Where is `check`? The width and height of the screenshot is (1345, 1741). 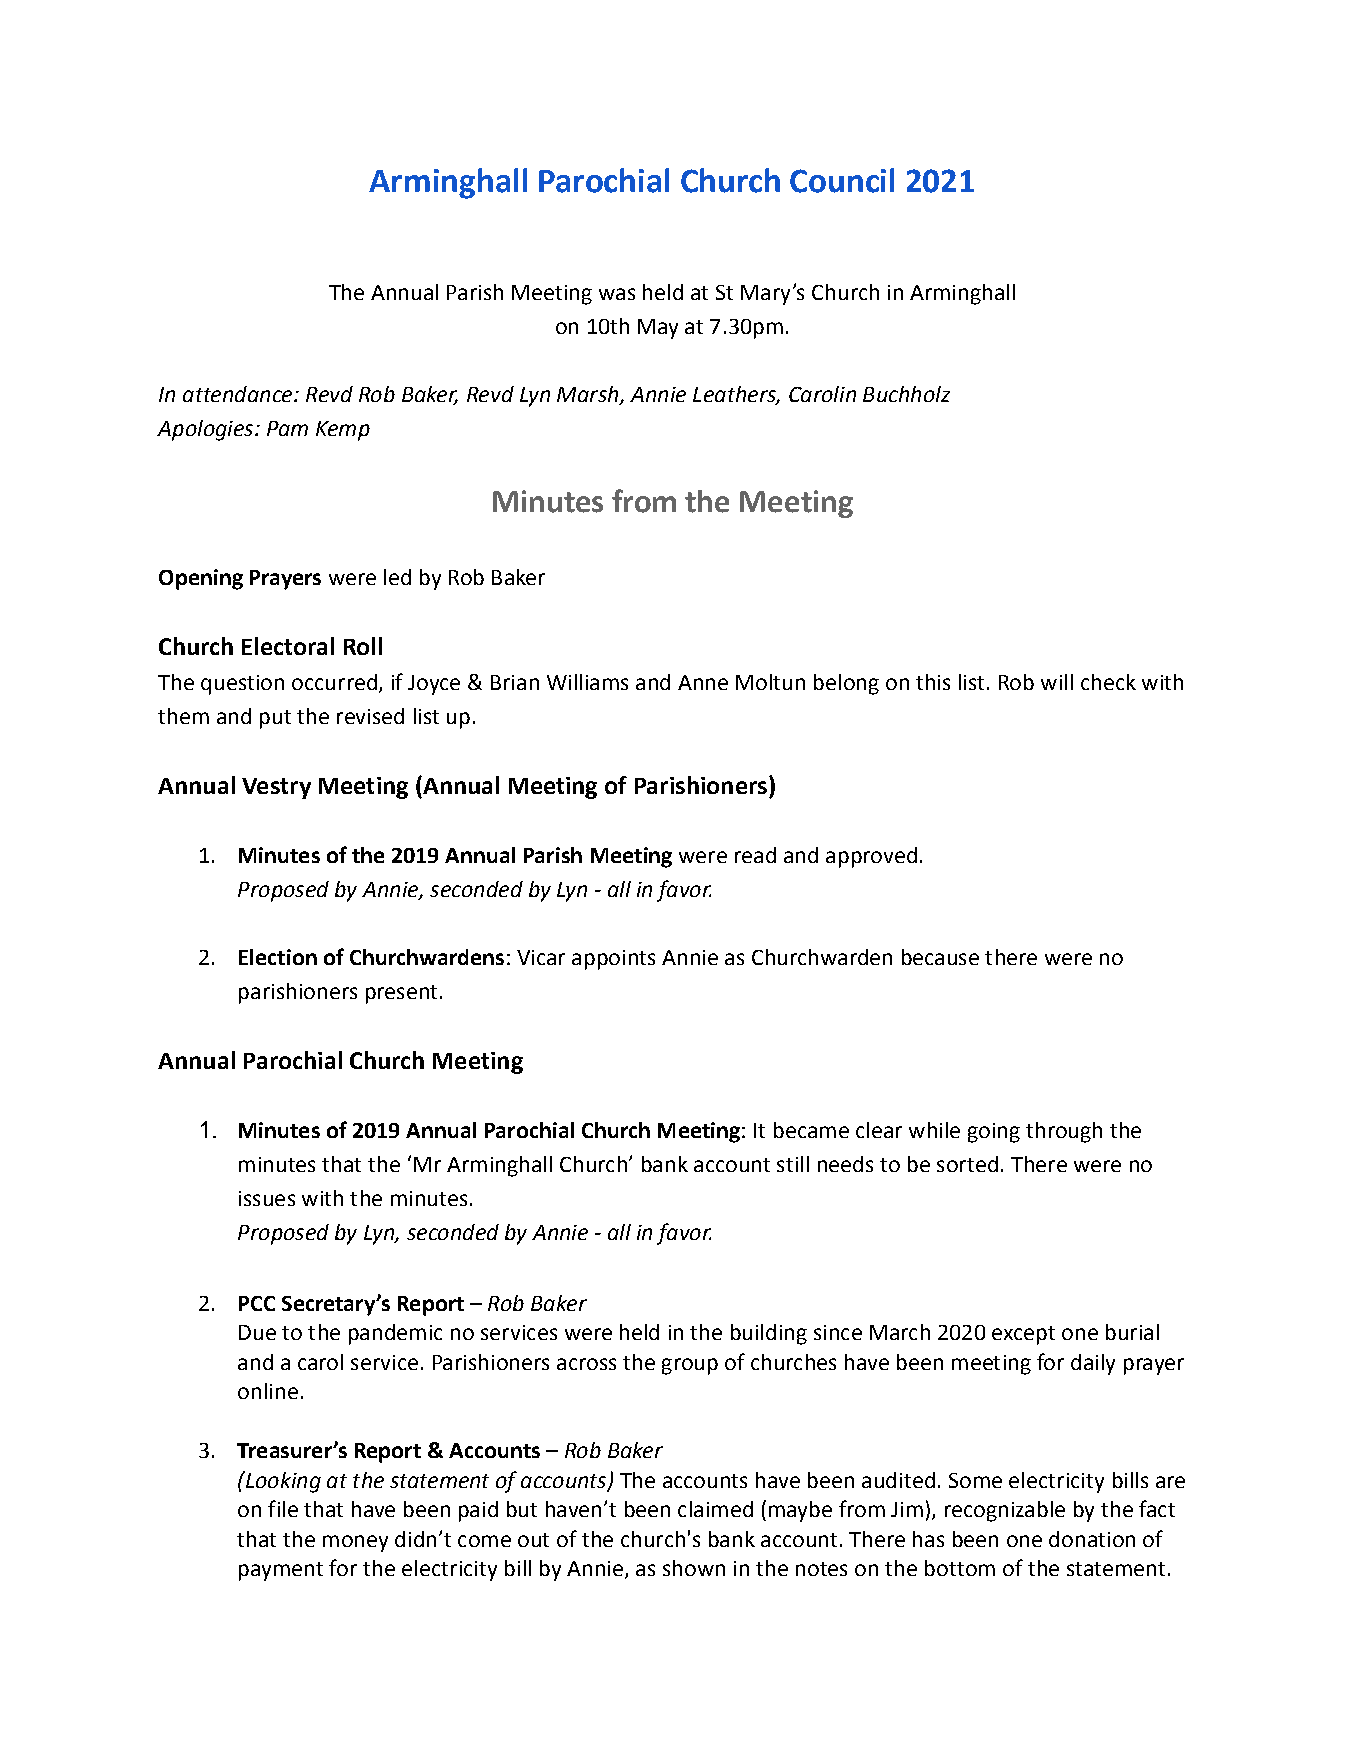 check is located at coordinates (1108, 682).
